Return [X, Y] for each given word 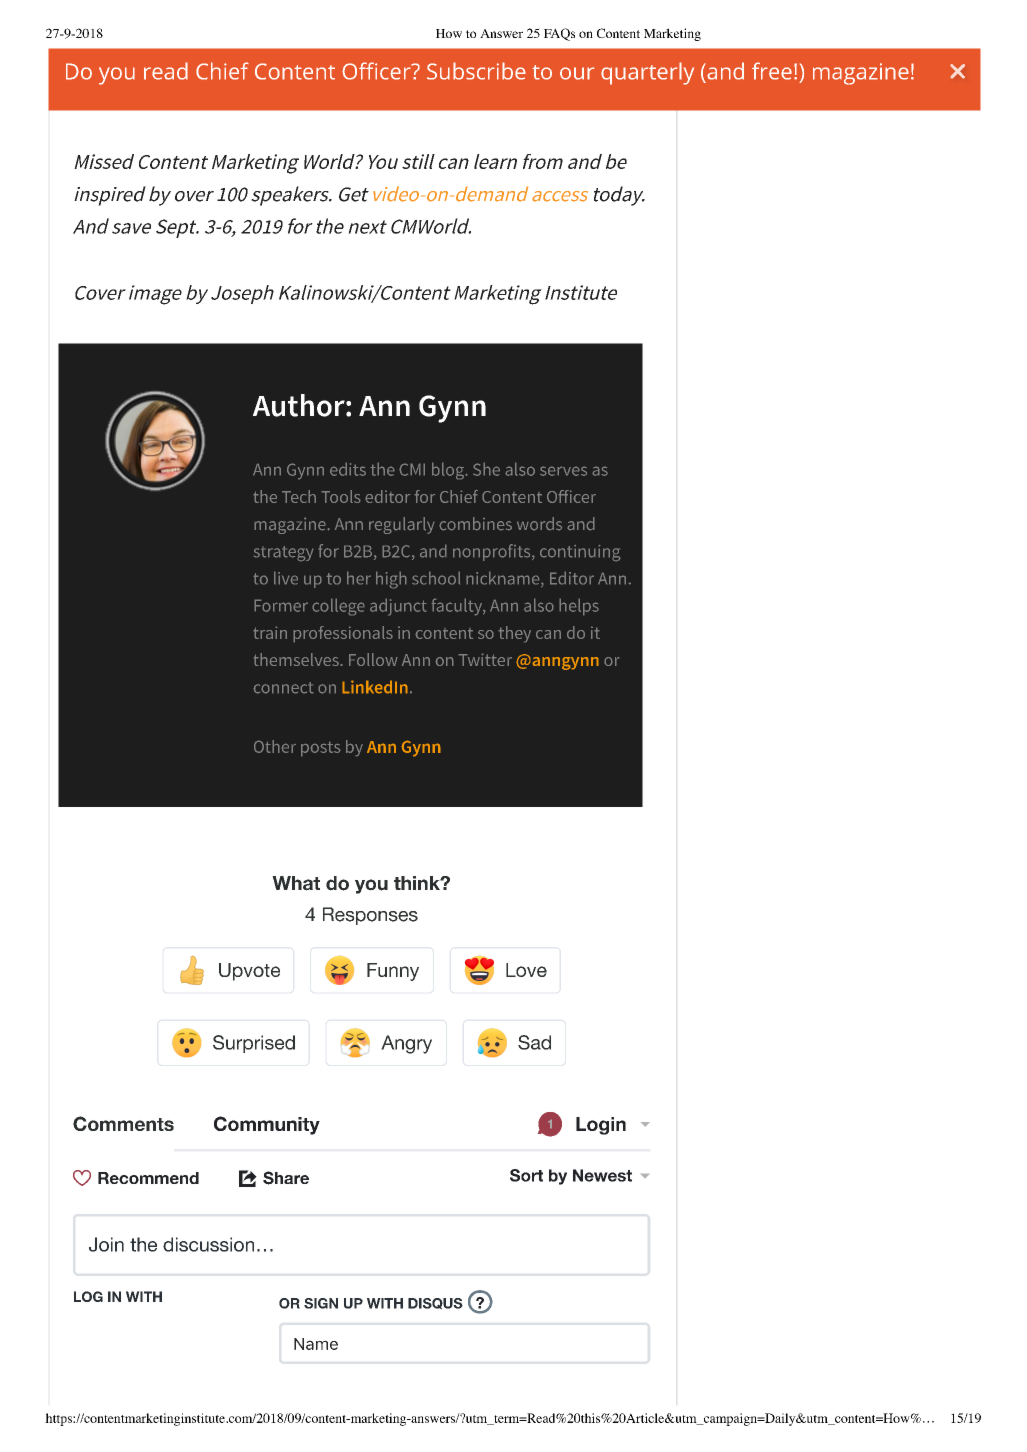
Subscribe [476, 71]
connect [283, 688]
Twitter [485, 659]
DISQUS [435, 1304]
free [772, 71]
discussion [208, 1244]
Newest [602, 1175]
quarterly [647, 73]
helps [579, 607]
